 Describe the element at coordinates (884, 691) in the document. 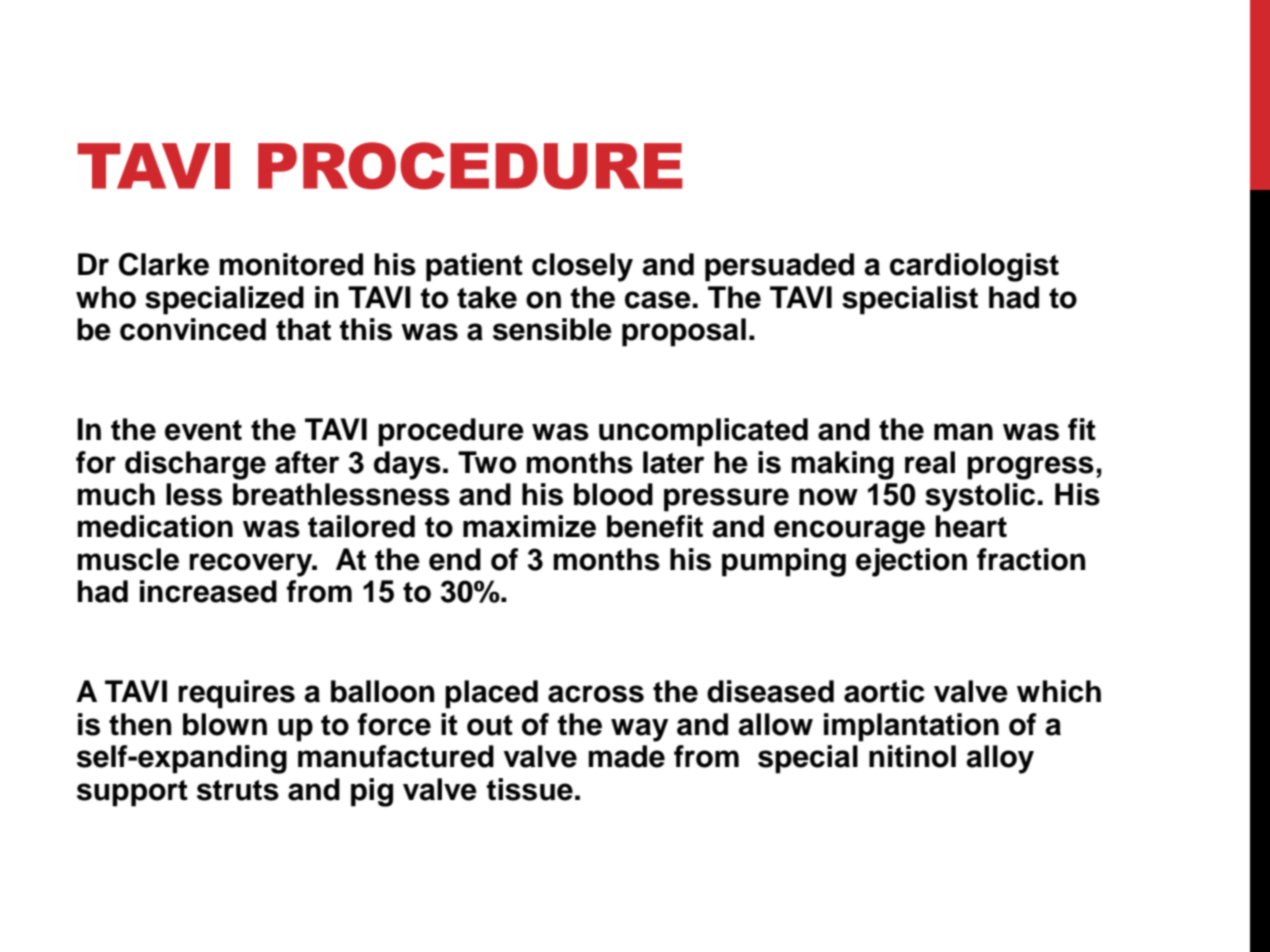

I see `aortic` at that location.
